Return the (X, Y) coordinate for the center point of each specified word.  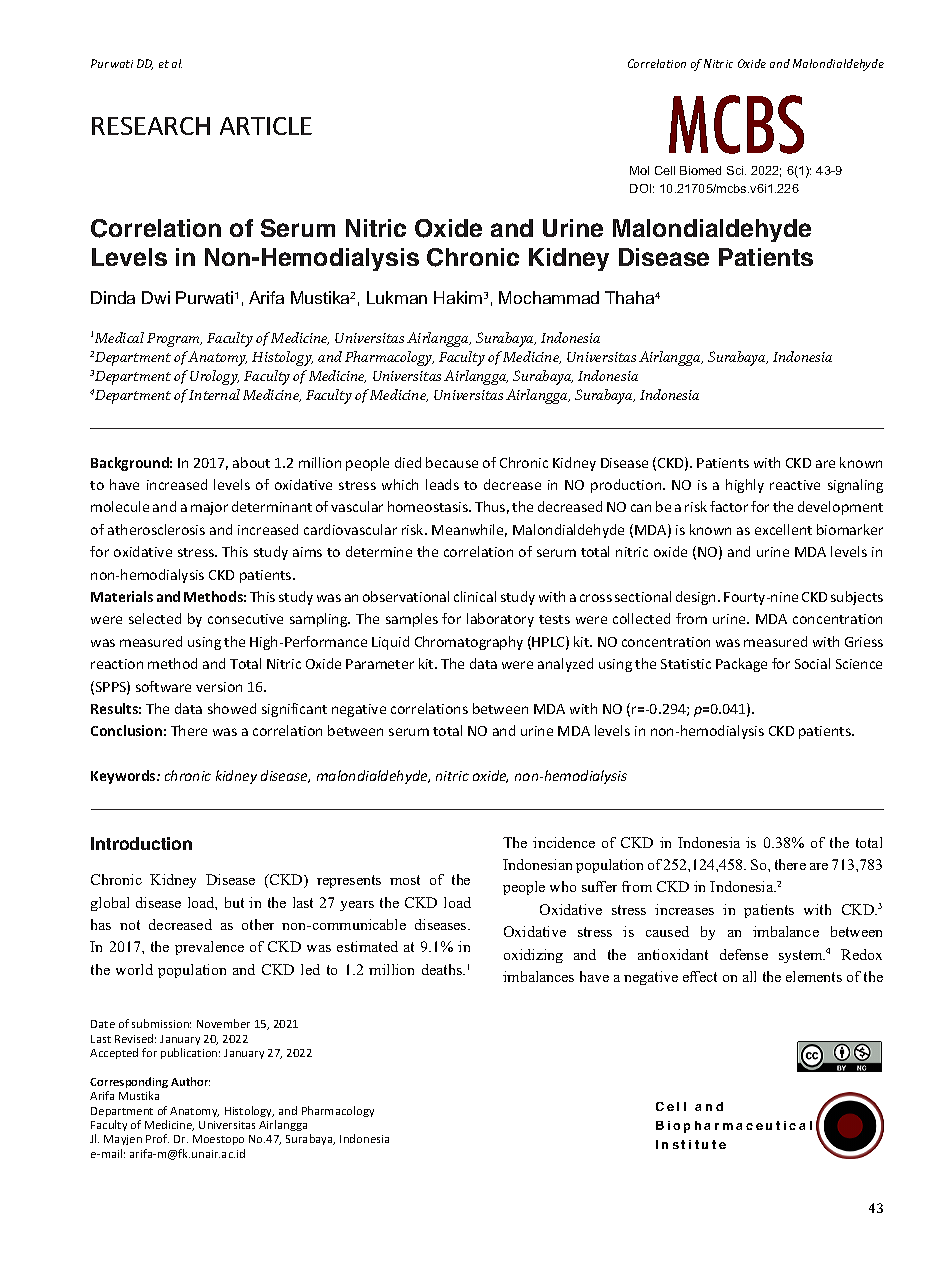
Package (741, 665)
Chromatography (469, 643)
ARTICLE (266, 126)
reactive (795, 485)
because (452, 462)
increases (684, 909)
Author (190, 1081)
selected (155, 618)
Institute (691, 1144)
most (405, 880)
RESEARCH (151, 126)
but (234, 902)
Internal (214, 394)
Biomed (700, 170)
